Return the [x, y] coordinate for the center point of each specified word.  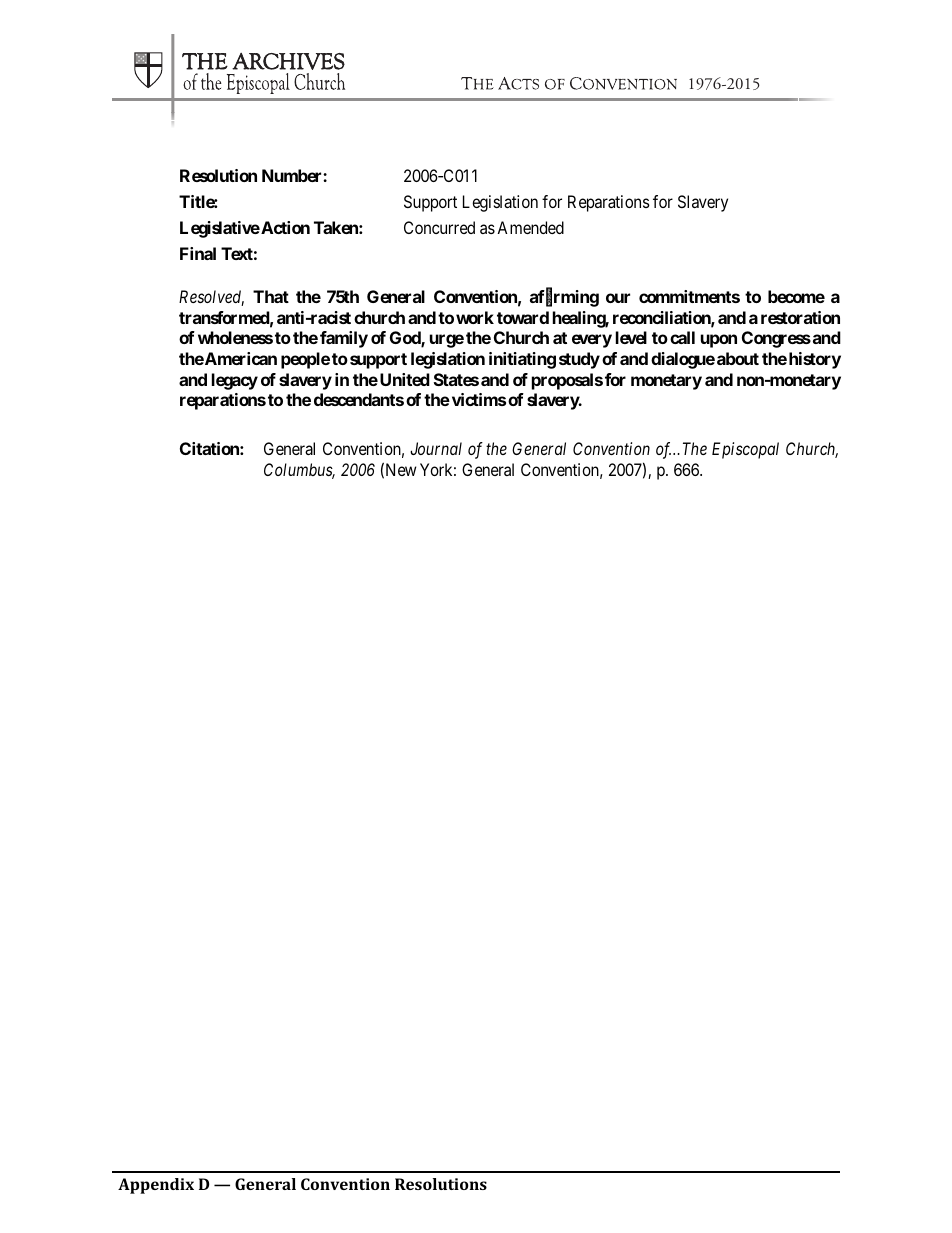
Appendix [156, 1186]
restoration [800, 317]
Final [198, 253]
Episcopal [745, 450]
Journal [436, 448]
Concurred [439, 227]
